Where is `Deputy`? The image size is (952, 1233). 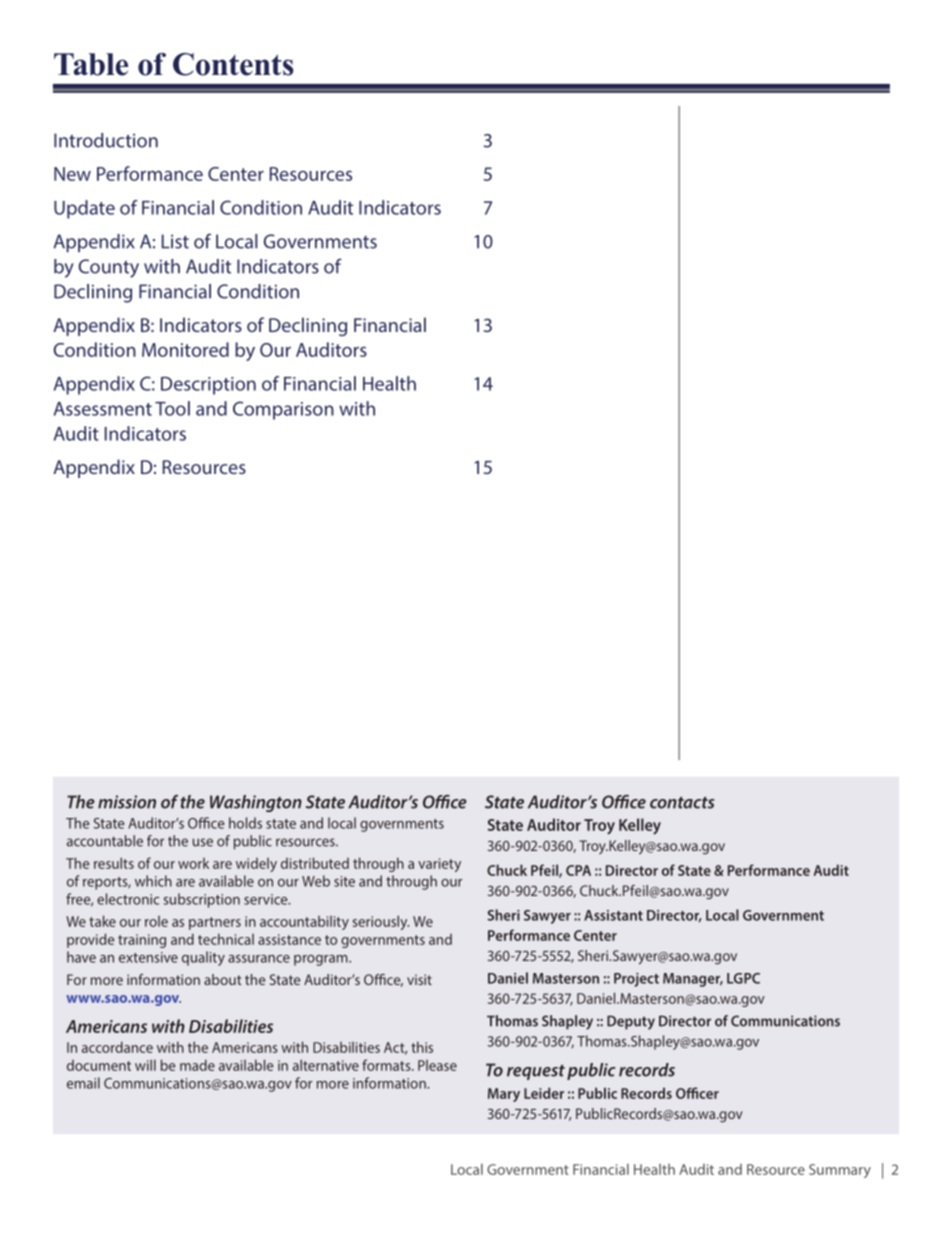 Deputy is located at coordinates (631, 1022).
